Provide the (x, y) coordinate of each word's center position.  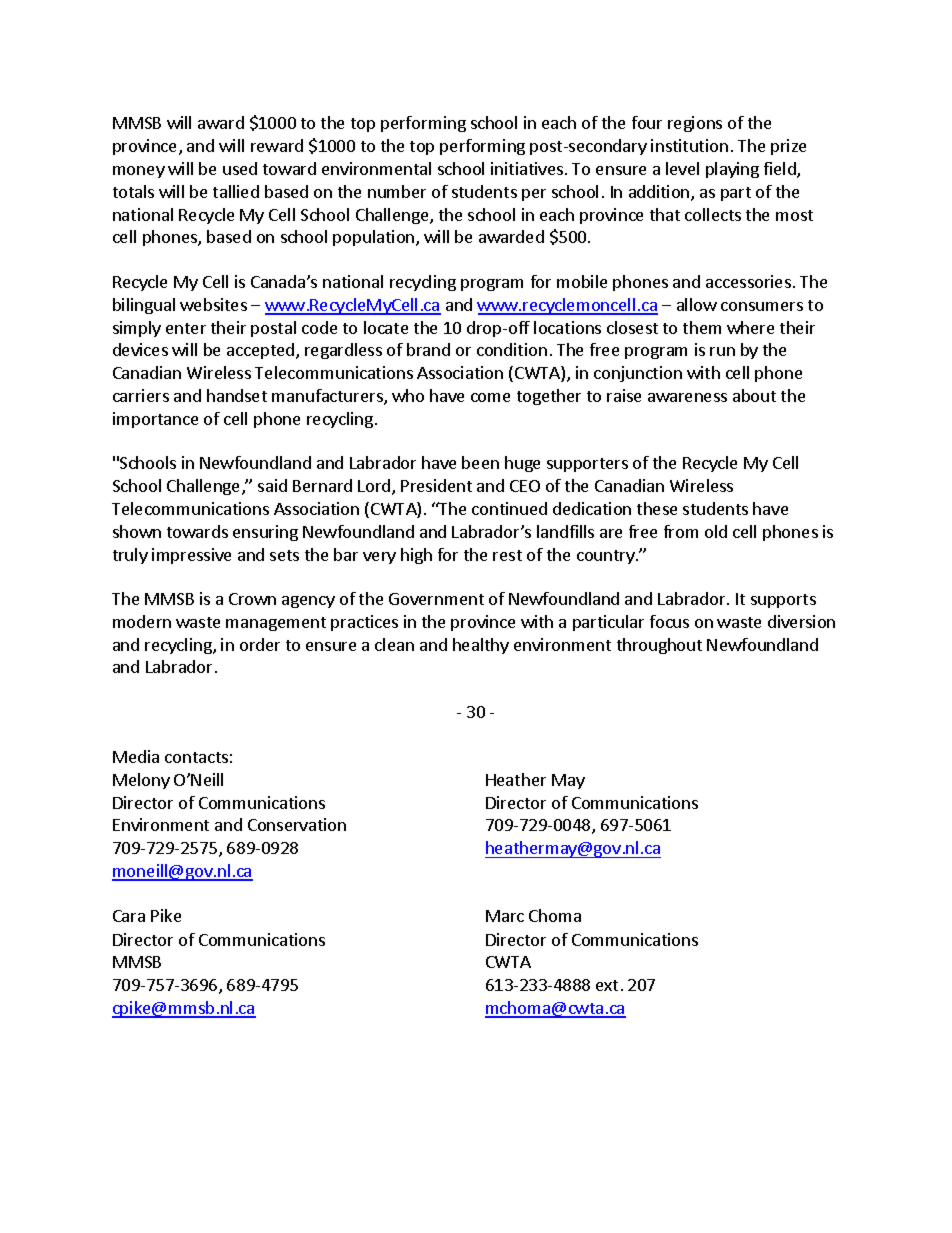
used (240, 168)
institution (689, 145)
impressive (191, 556)
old (716, 531)
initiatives (528, 168)
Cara (129, 916)
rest (507, 555)
